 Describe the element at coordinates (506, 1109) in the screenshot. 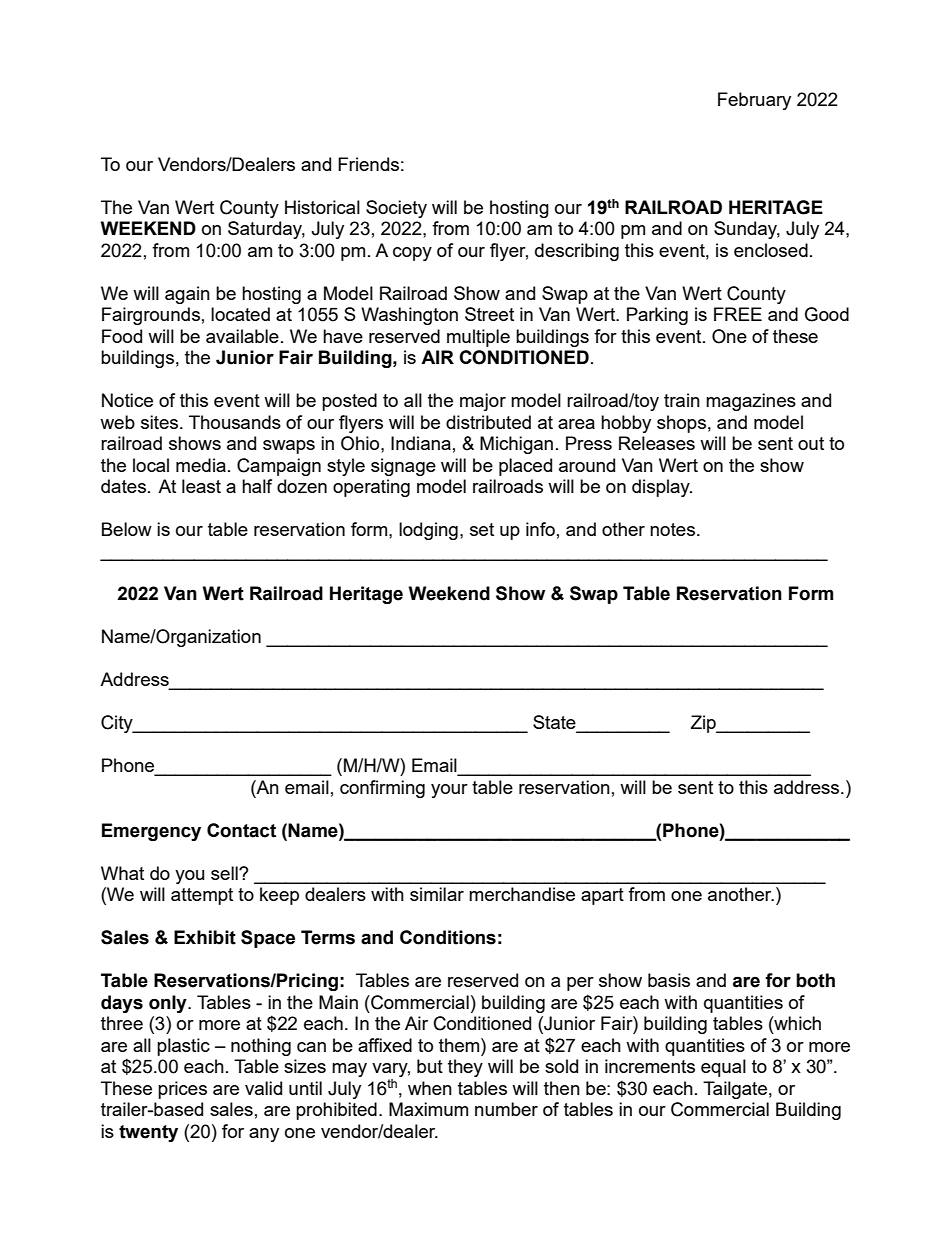

I see `number` at that location.
